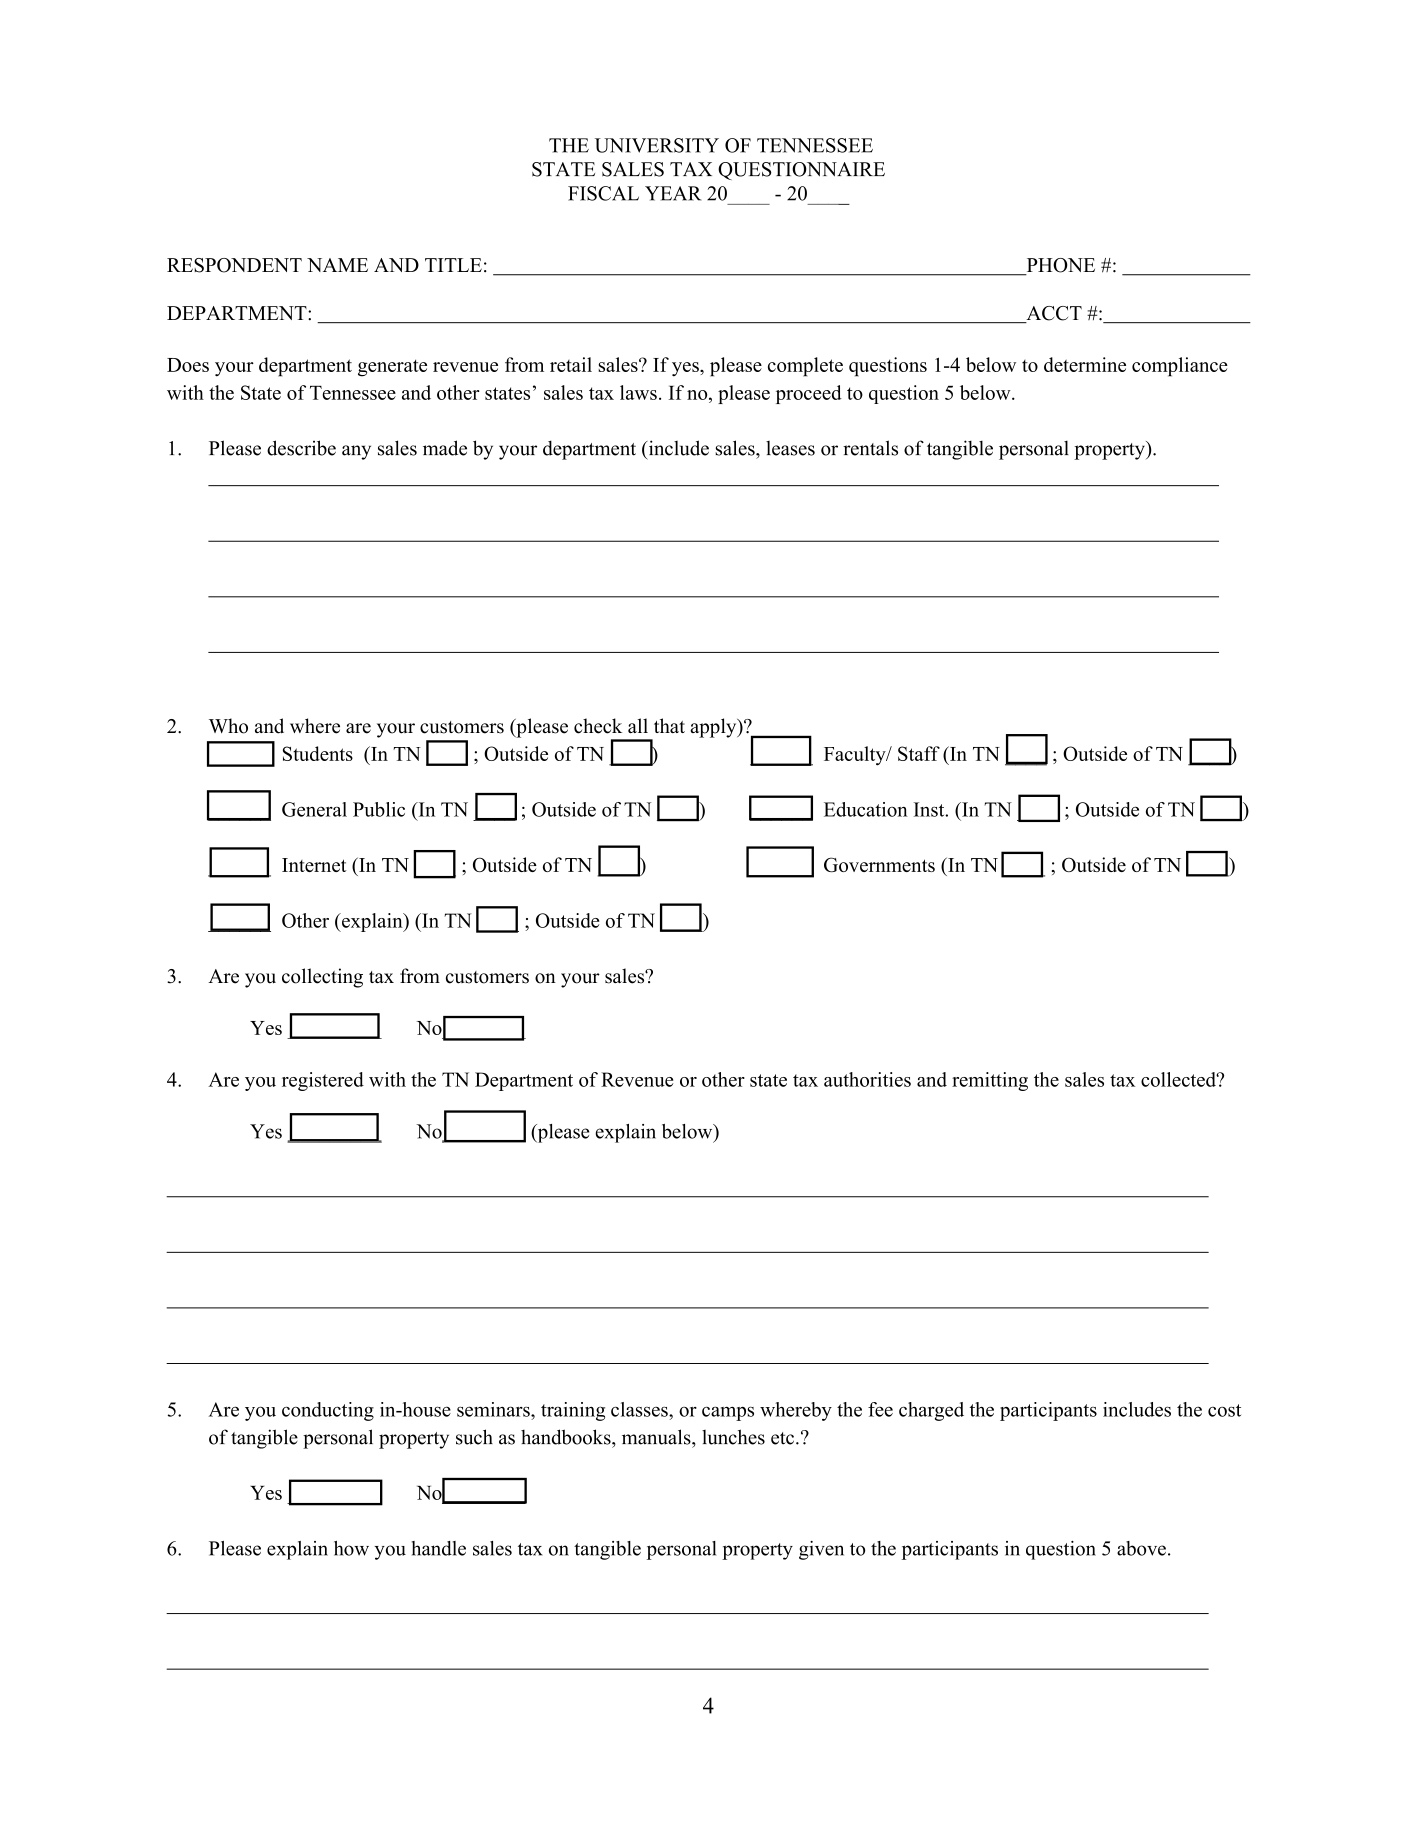 The height and width of the document is (1834, 1417). Describe the element at coordinates (1085, 364) in the document. I see `determine` at that location.
